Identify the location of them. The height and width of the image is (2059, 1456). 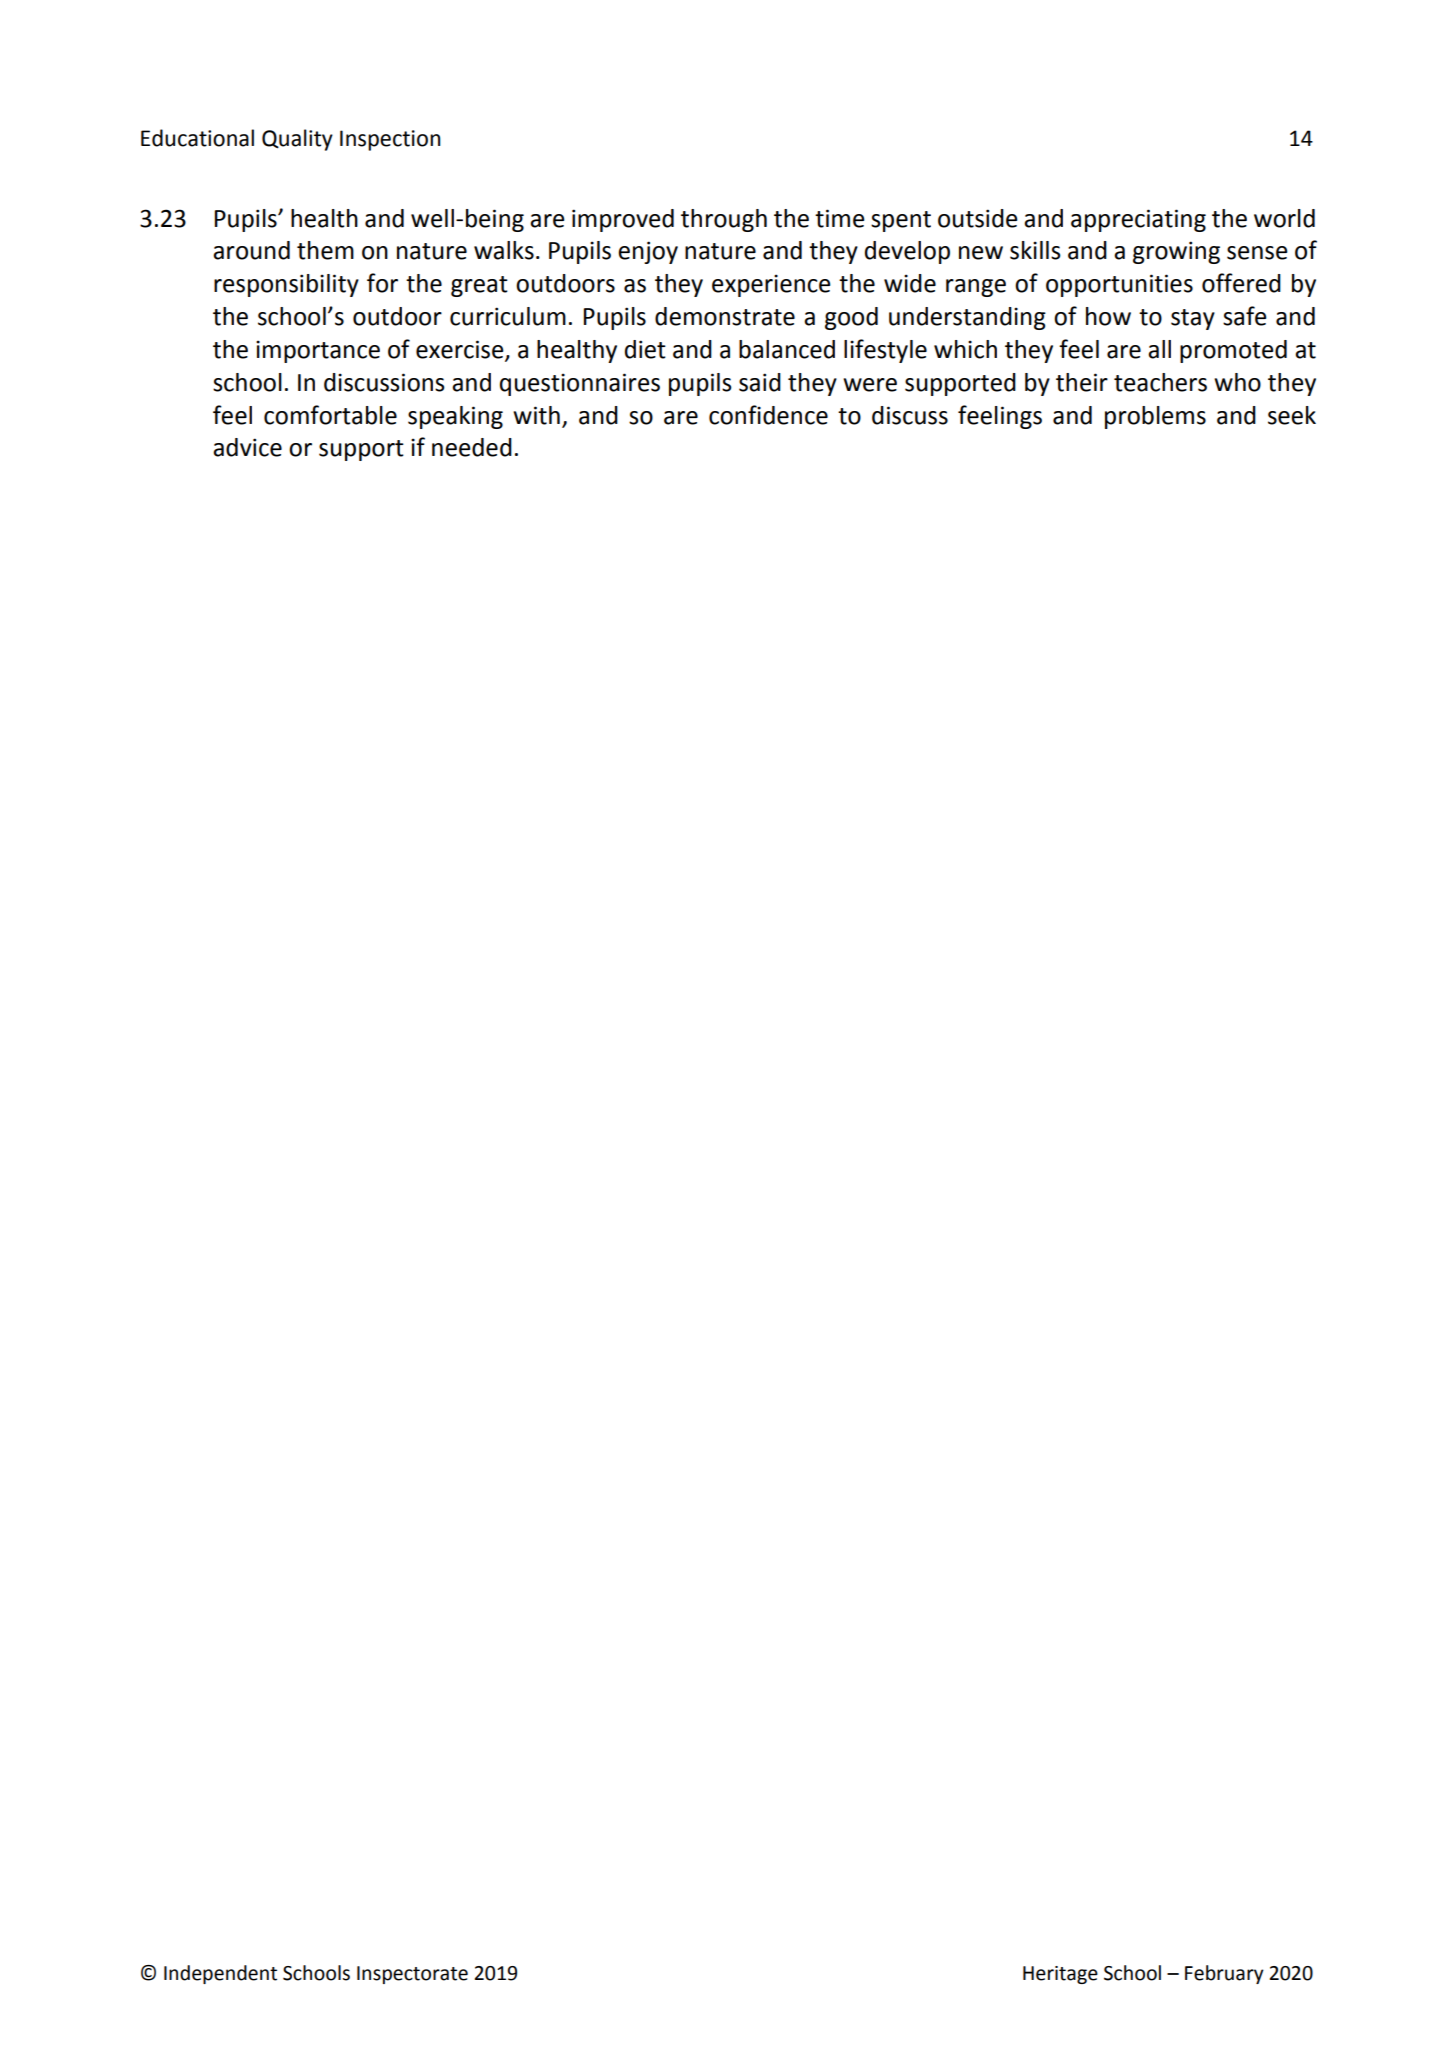
(325, 250).
